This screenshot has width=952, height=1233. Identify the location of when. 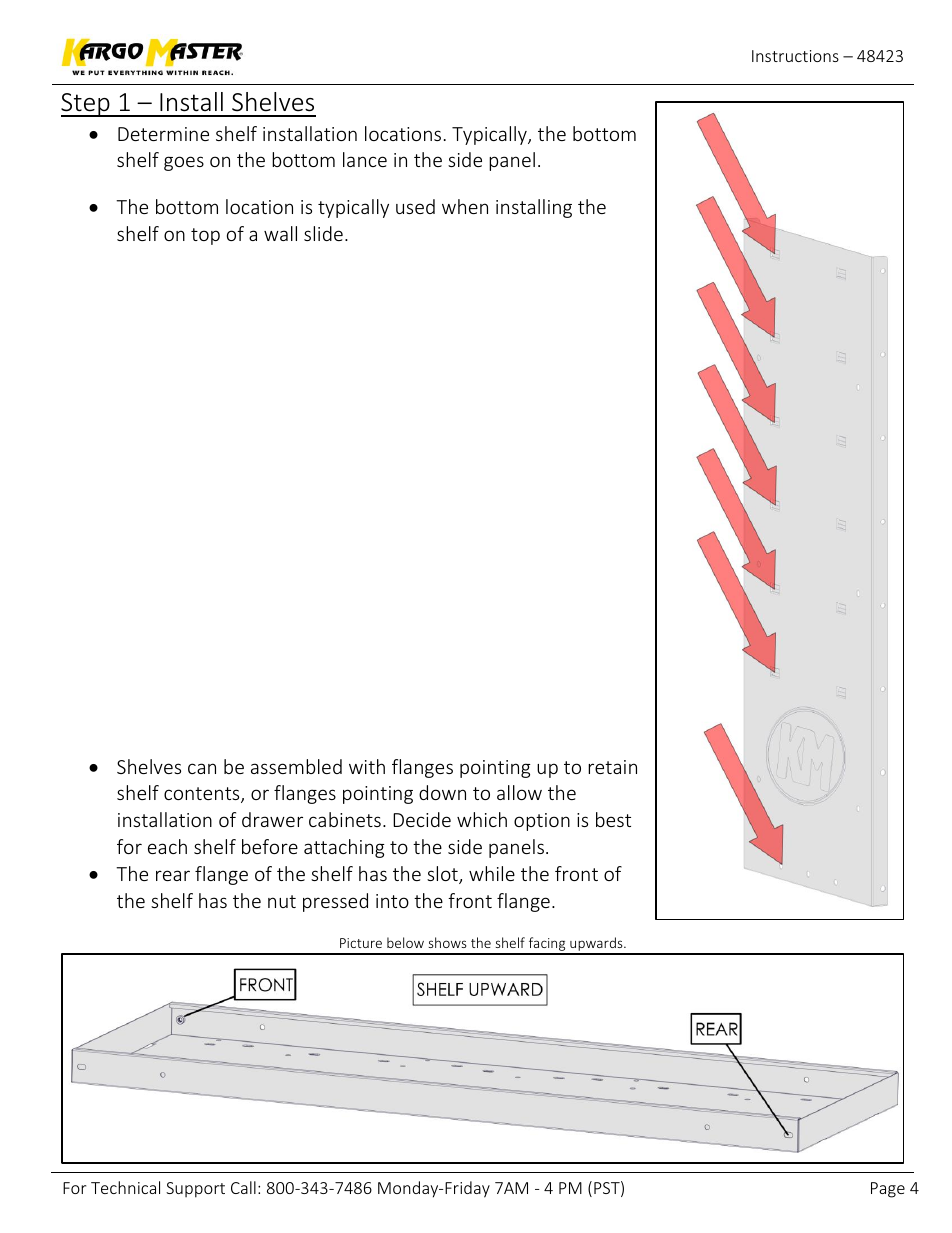
(465, 206).
